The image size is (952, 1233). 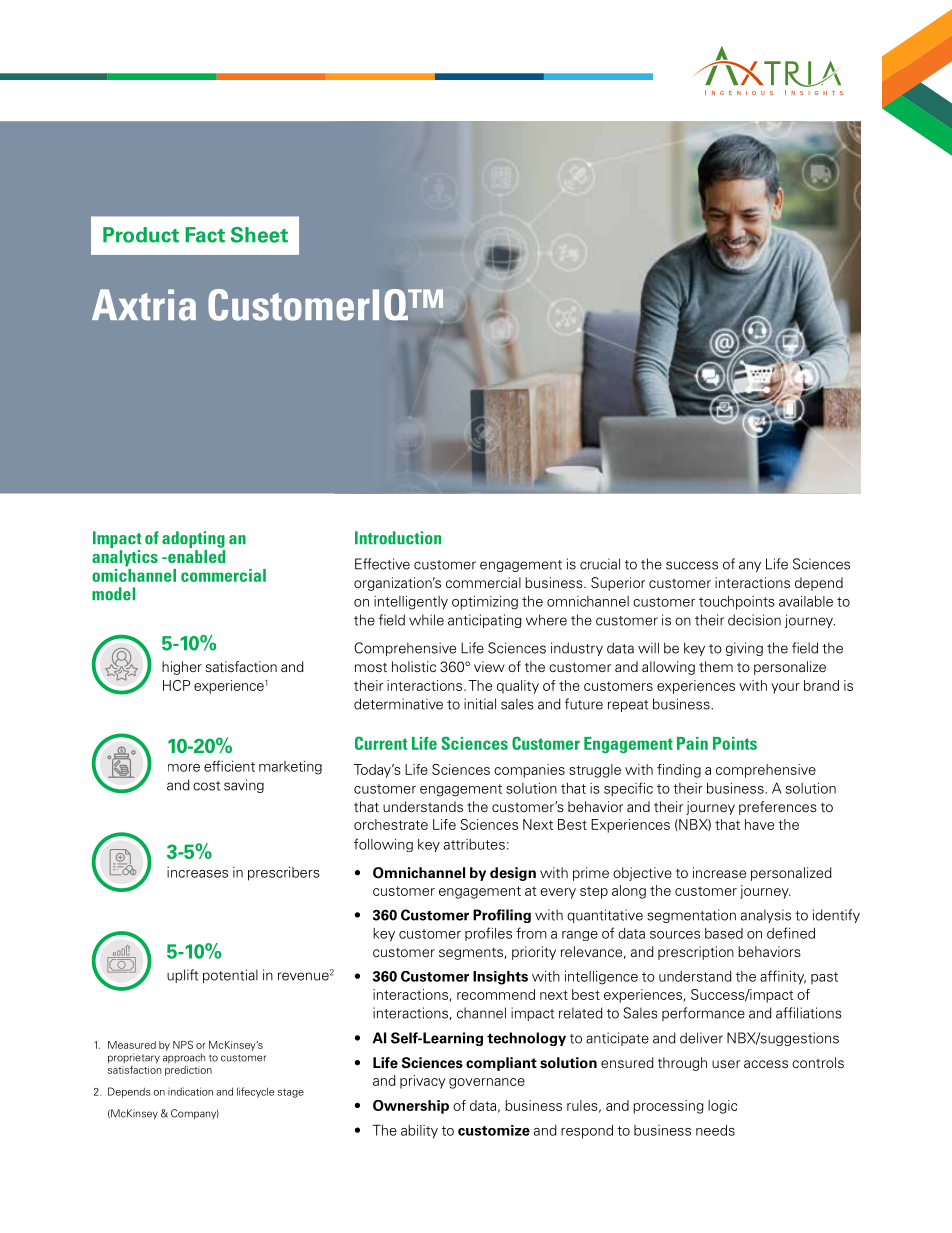 What do you see at coordinates (176, 685) in the screenshot?
I see `HCP` at bounding box center [176, 685].
